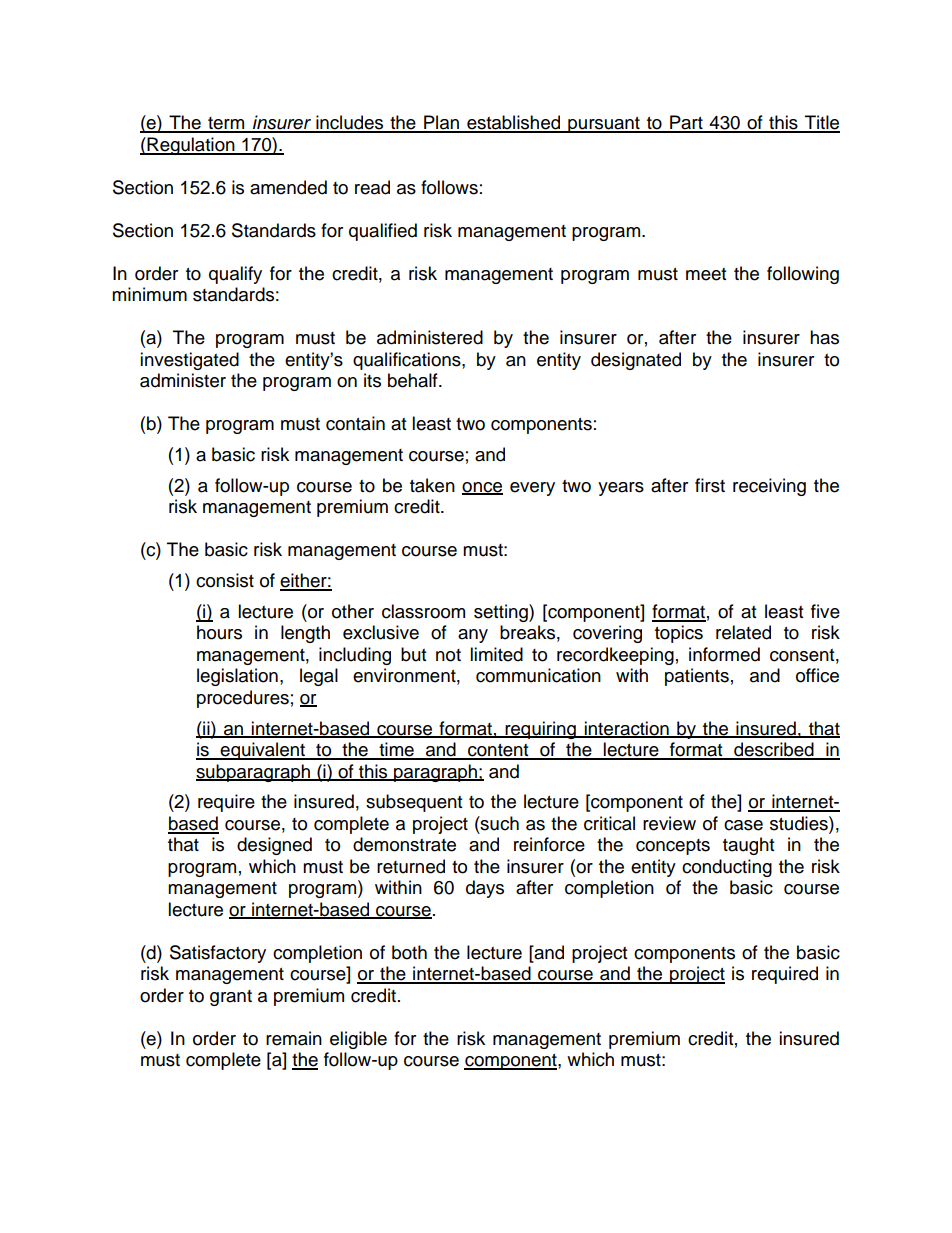 The height and width of the screenshot is (1233, 952). Describe the element at coordinates (189, 361) in the screenshot. I see `investigated` at that location.
